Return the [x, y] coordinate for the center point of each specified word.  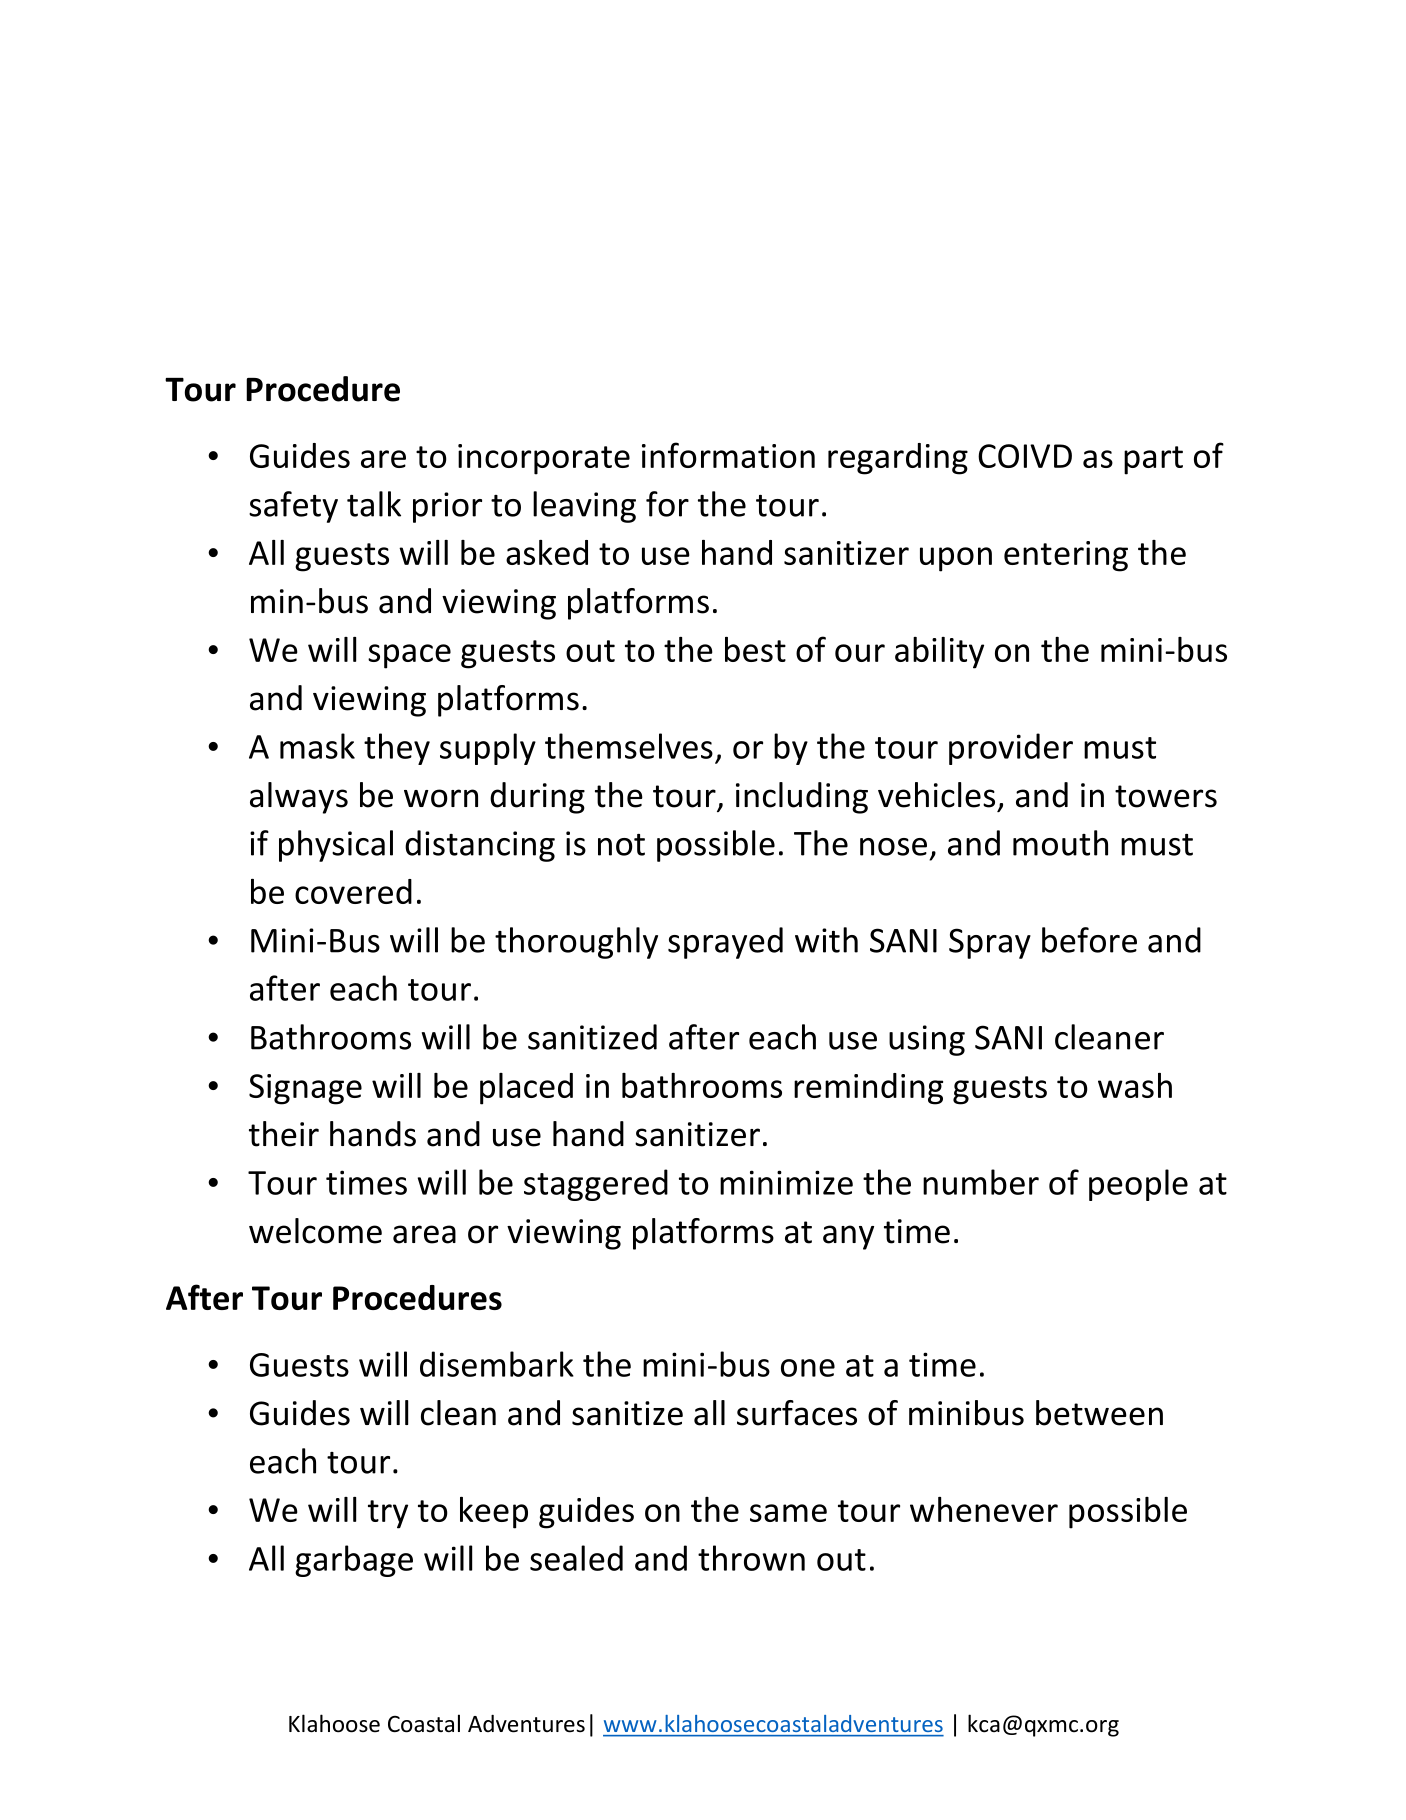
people [1138, 1185]
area [424, 1234]
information [728, 455]
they [397, 749]
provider [1011, 749]
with [826, 940]
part [1153, 460]
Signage [305, 1089]
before [1089, 940]
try [388, 1514]
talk [374, 504]
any [848, 1237]
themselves [629, 746]
